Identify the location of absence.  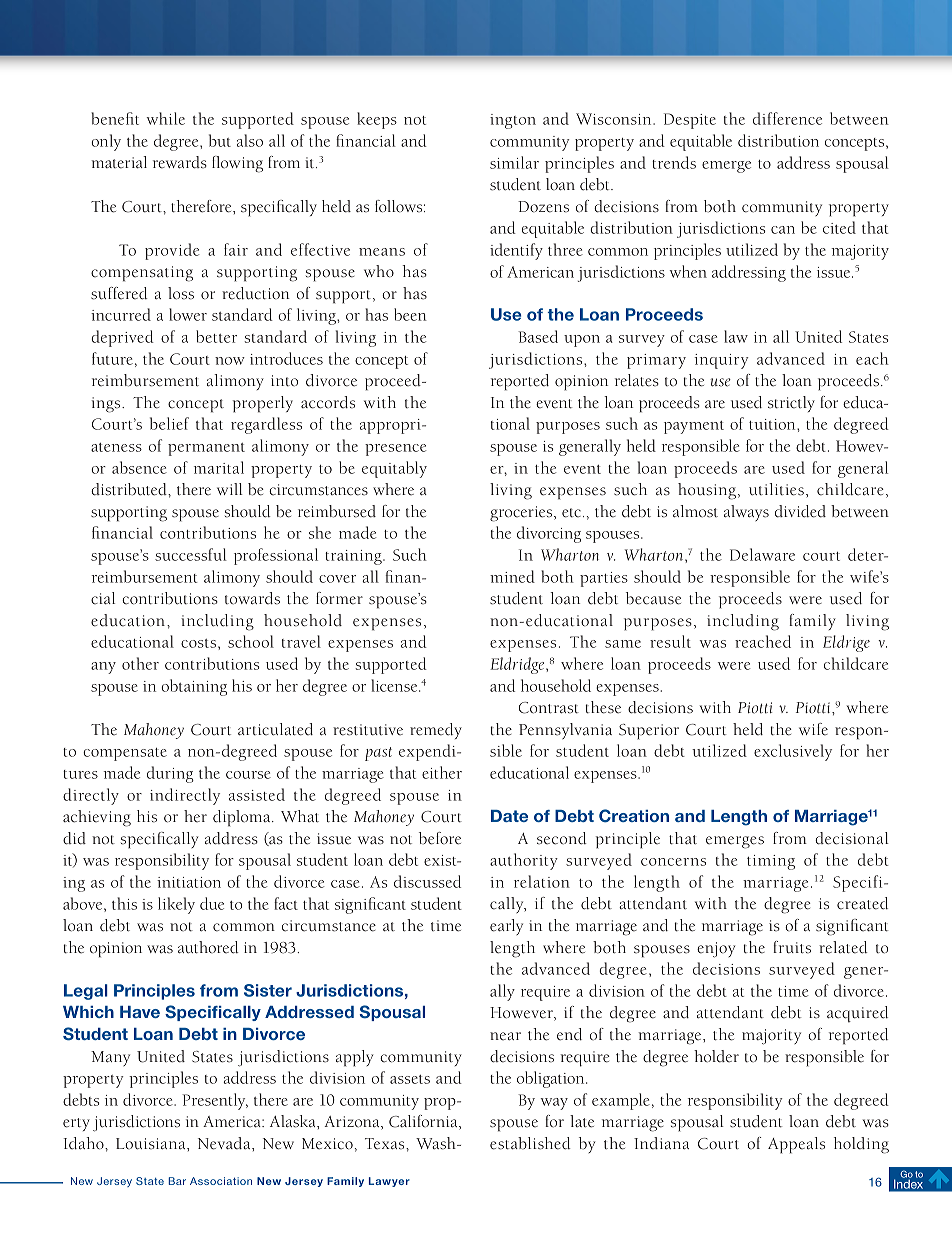
(139, 467).
